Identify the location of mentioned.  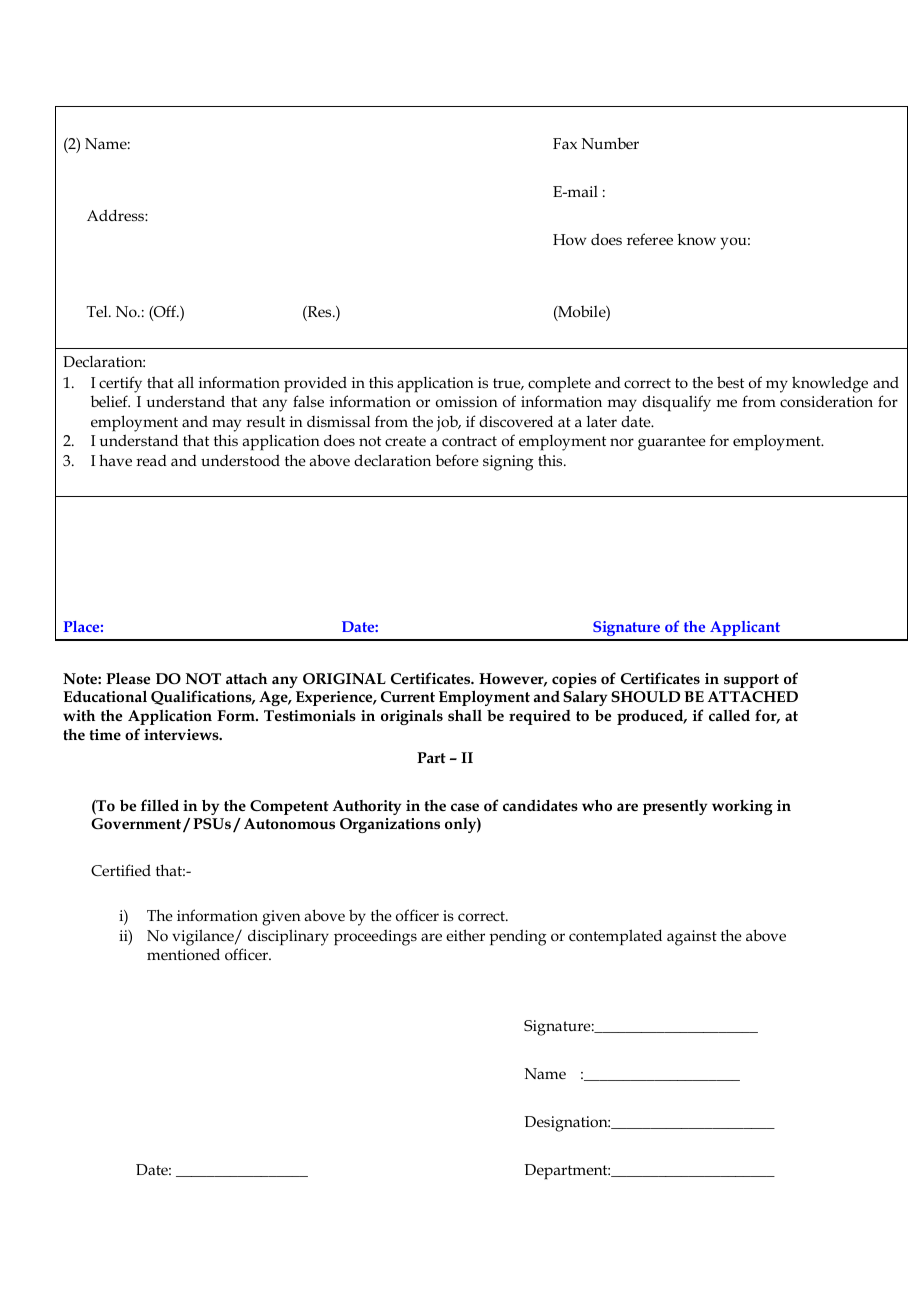
(183, 954).
